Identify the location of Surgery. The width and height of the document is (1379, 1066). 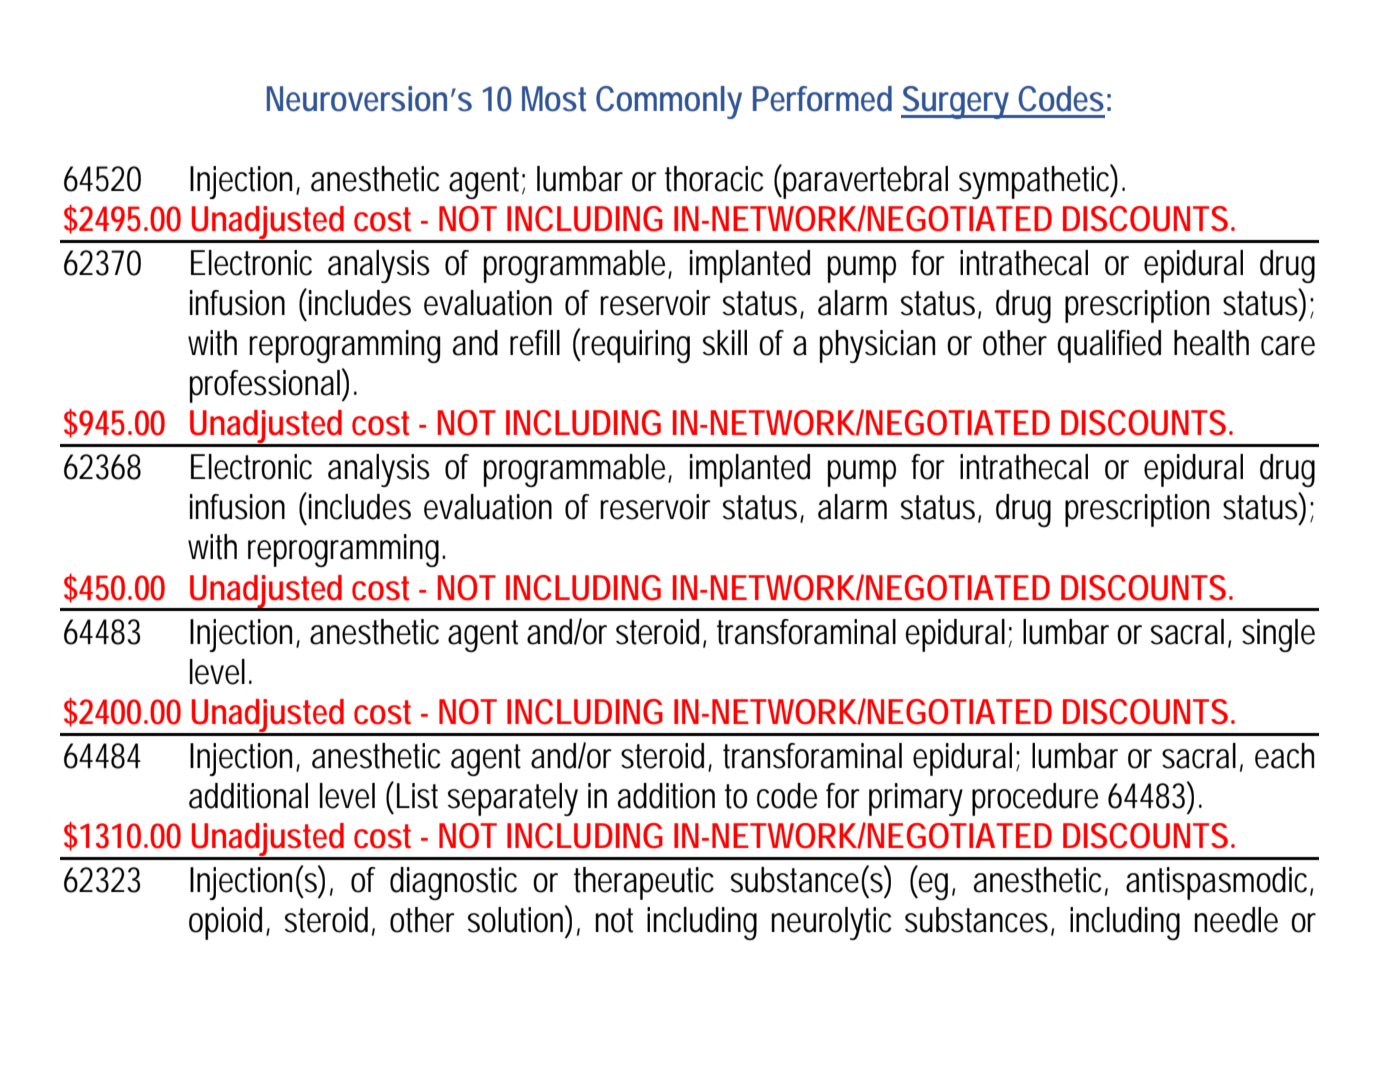
(956, 102).
